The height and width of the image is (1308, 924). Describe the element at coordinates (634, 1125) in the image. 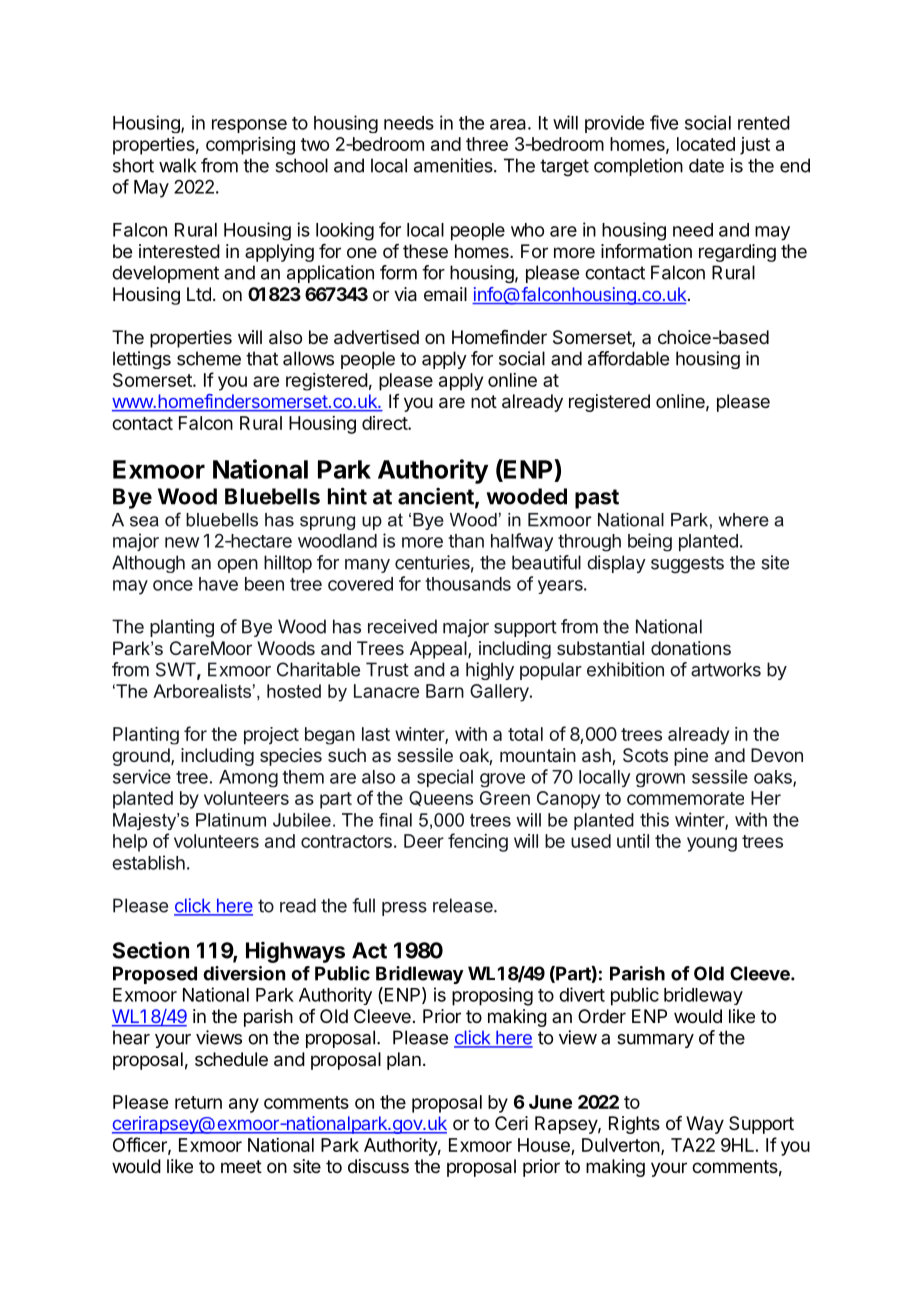

I see `Rights` at that location.
